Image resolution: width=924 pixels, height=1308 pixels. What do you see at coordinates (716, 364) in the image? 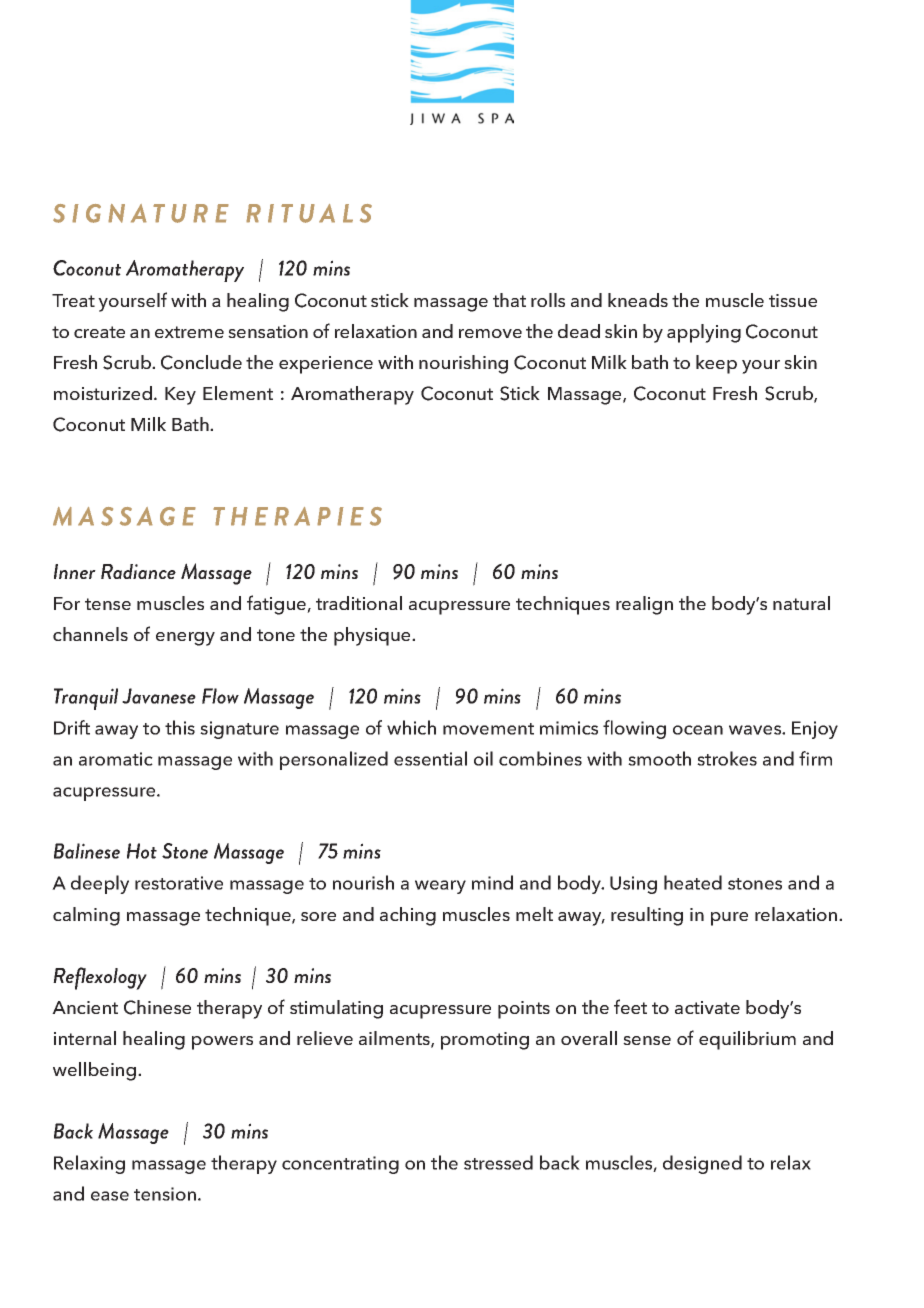
I see `keep` at bounding box center [716, 364].
